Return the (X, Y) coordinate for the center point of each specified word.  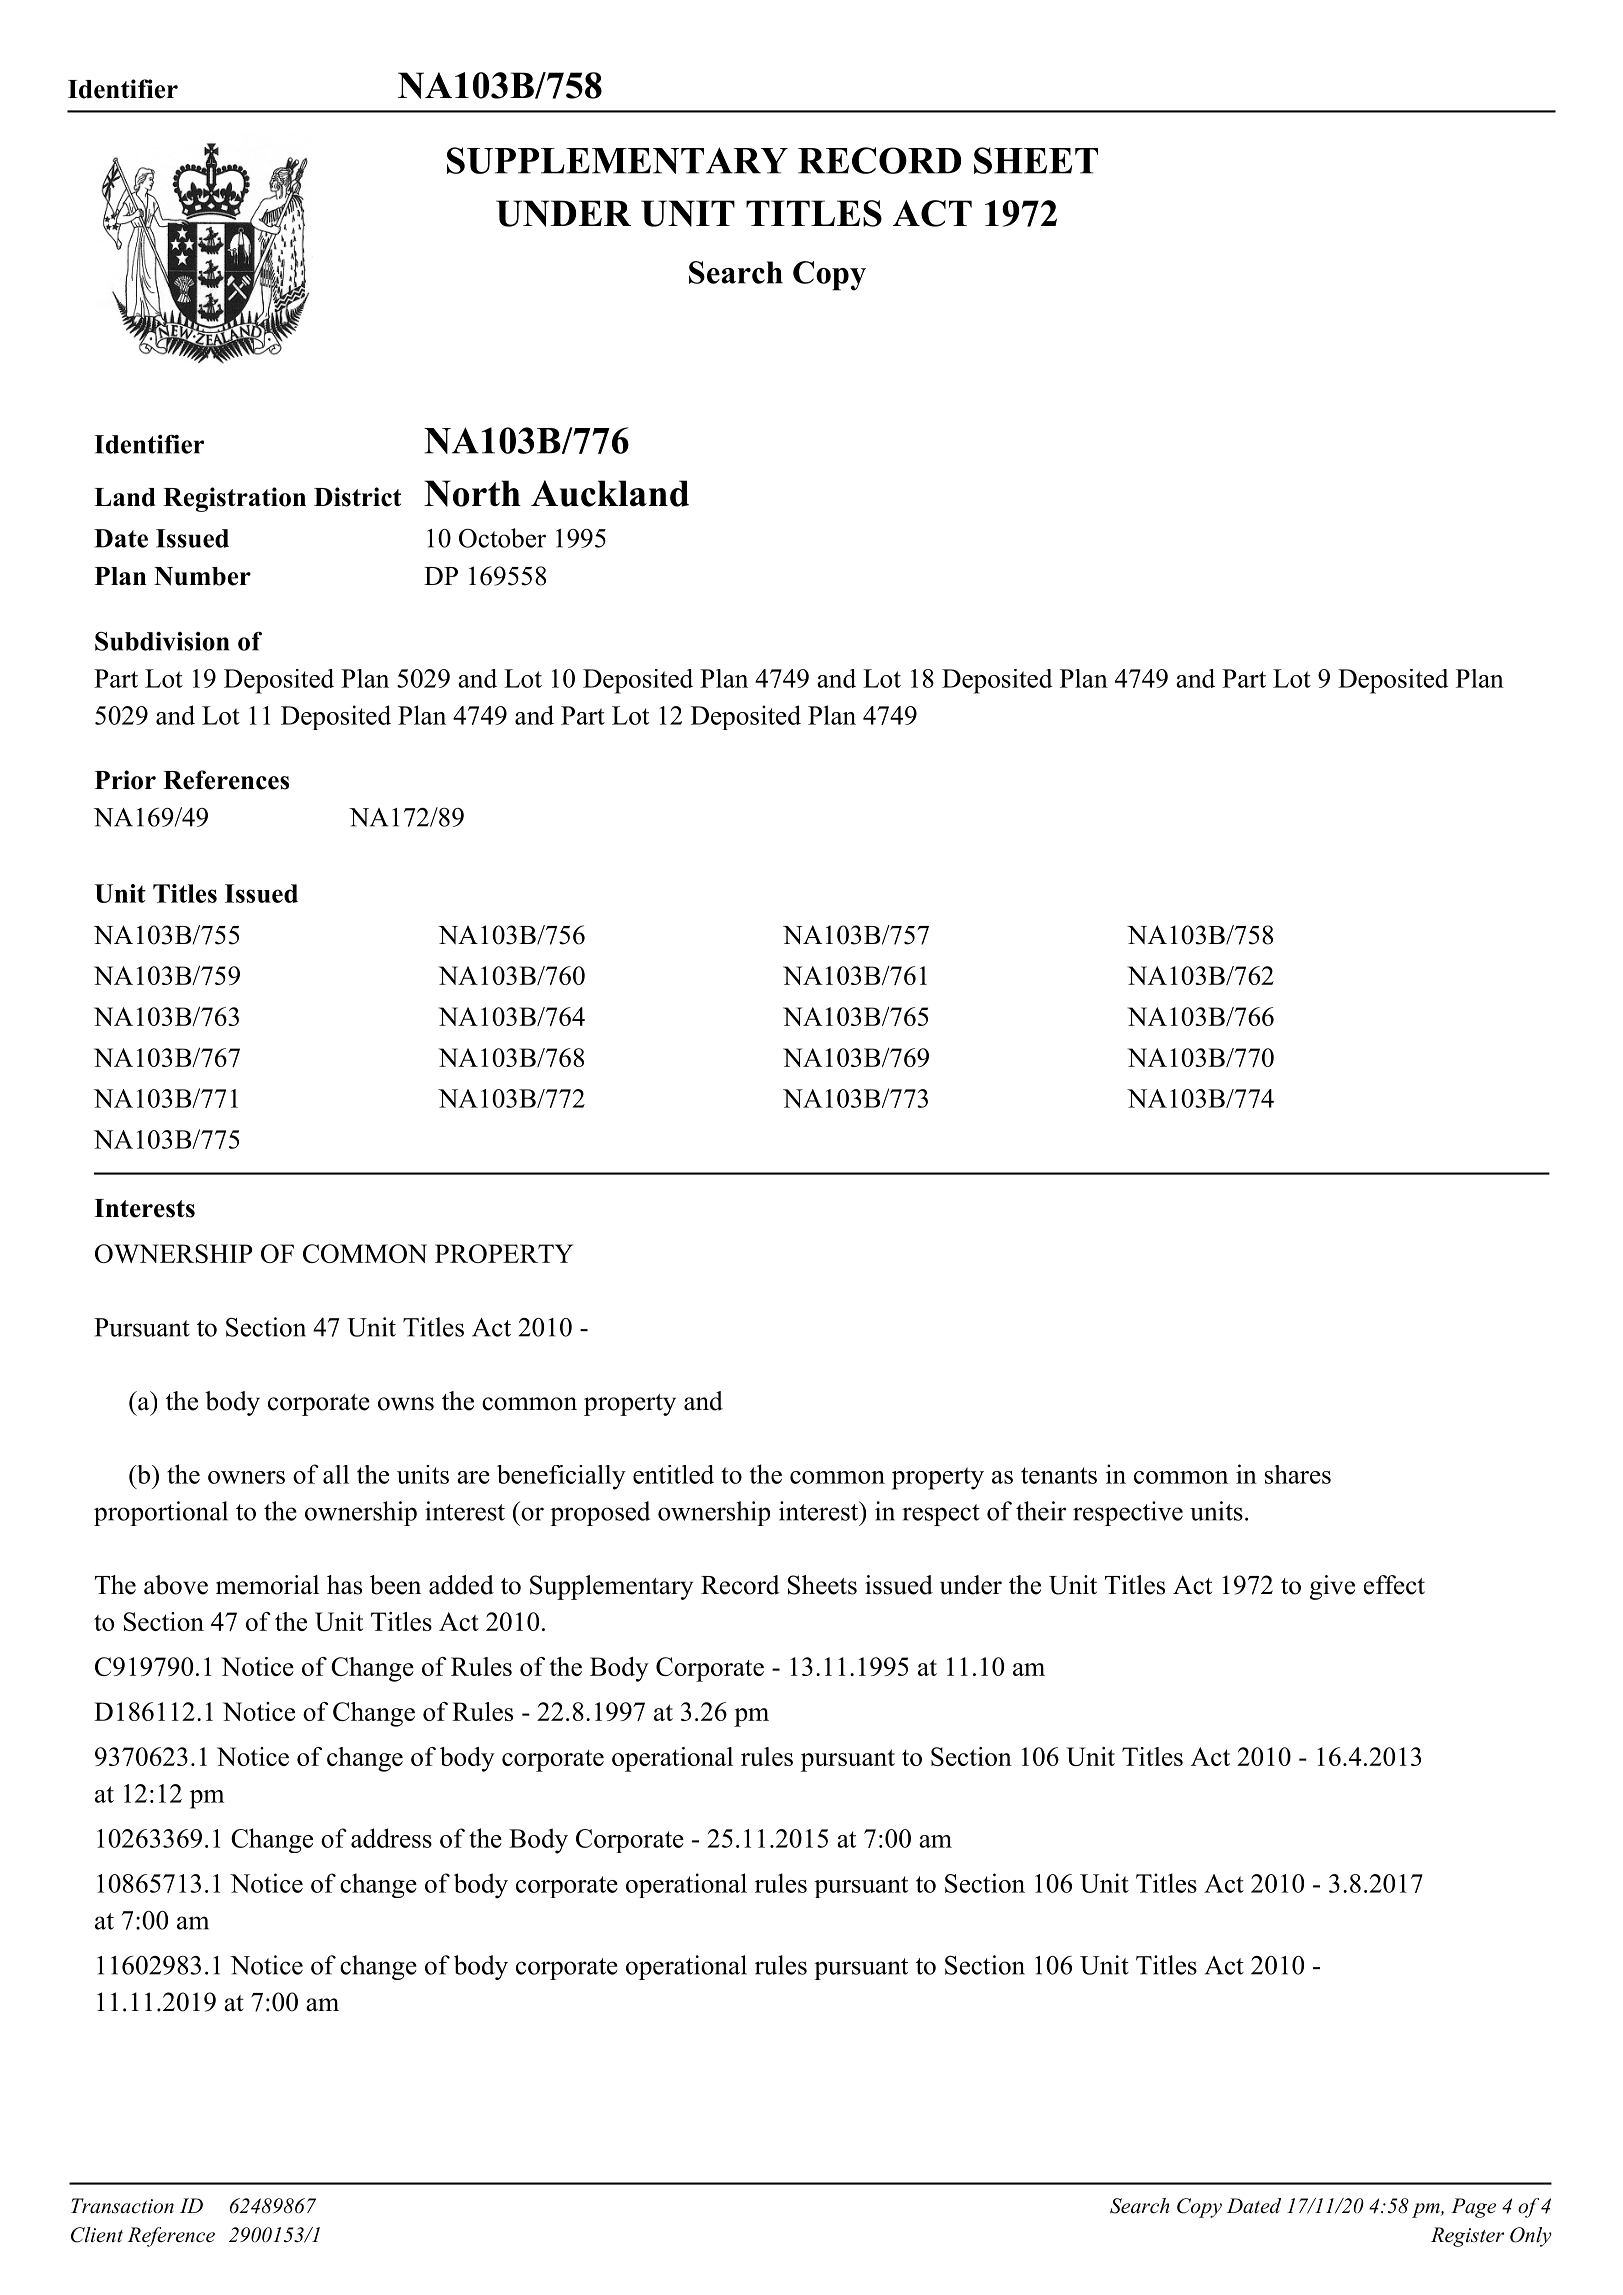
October (502, 538)
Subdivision (162, 641)
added (461, 1585)
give (1332, 1587)
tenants (1059, 1475)
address (391, 1838)
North (472, 493)
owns (406, 1404)
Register (1467, 2237)
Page (1473, 2208)
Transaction (122, 2206)
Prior (125, 780)
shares (1298, 1474)
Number (202, 576)
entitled (673, 1474)
